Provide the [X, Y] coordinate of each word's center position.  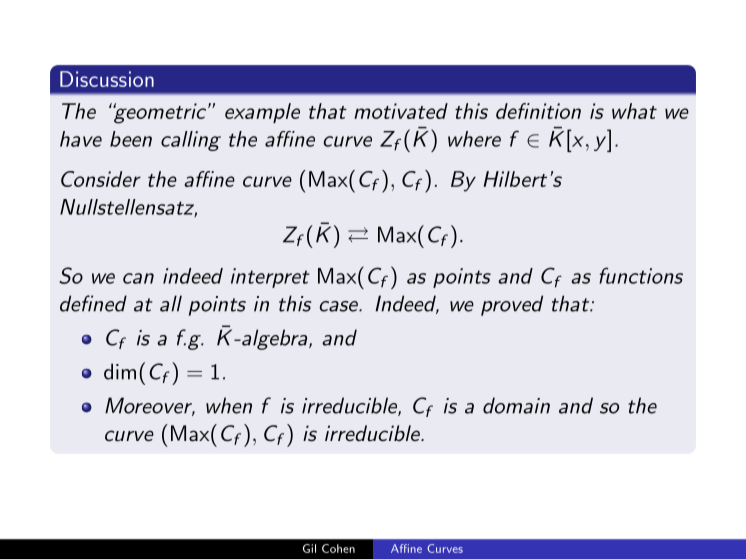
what [634, 111]
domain [516, 405]
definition [538, 111]
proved [512, 305]
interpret [270, 278]
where [474, 139]
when [229, 405]
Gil [309, 548]
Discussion [107, 79]
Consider [101, 179]
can [138, 278]
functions [641, 275]
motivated [401, 111]
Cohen [338, 548]
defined [93, 303]
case [339, 306]
